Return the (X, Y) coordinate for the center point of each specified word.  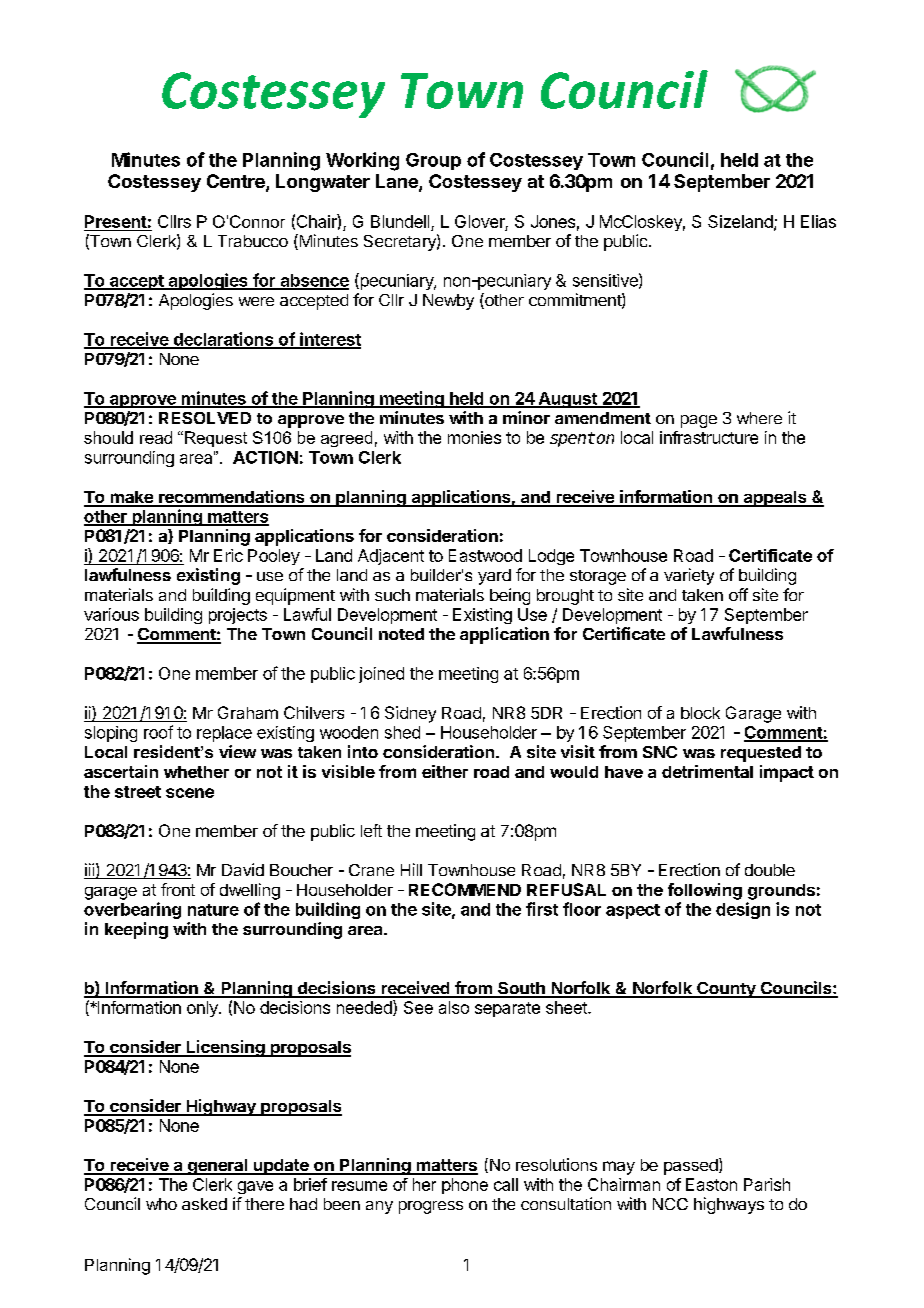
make (131, 498)
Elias (818, 221)
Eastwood (485, 555)
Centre (237, 182)
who (161, 1204)
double (770, 870)
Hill (411, 869)
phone (465, 1186)
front (178, 889)
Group (433, 161)
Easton (711, 1184)
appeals (775, 499)
